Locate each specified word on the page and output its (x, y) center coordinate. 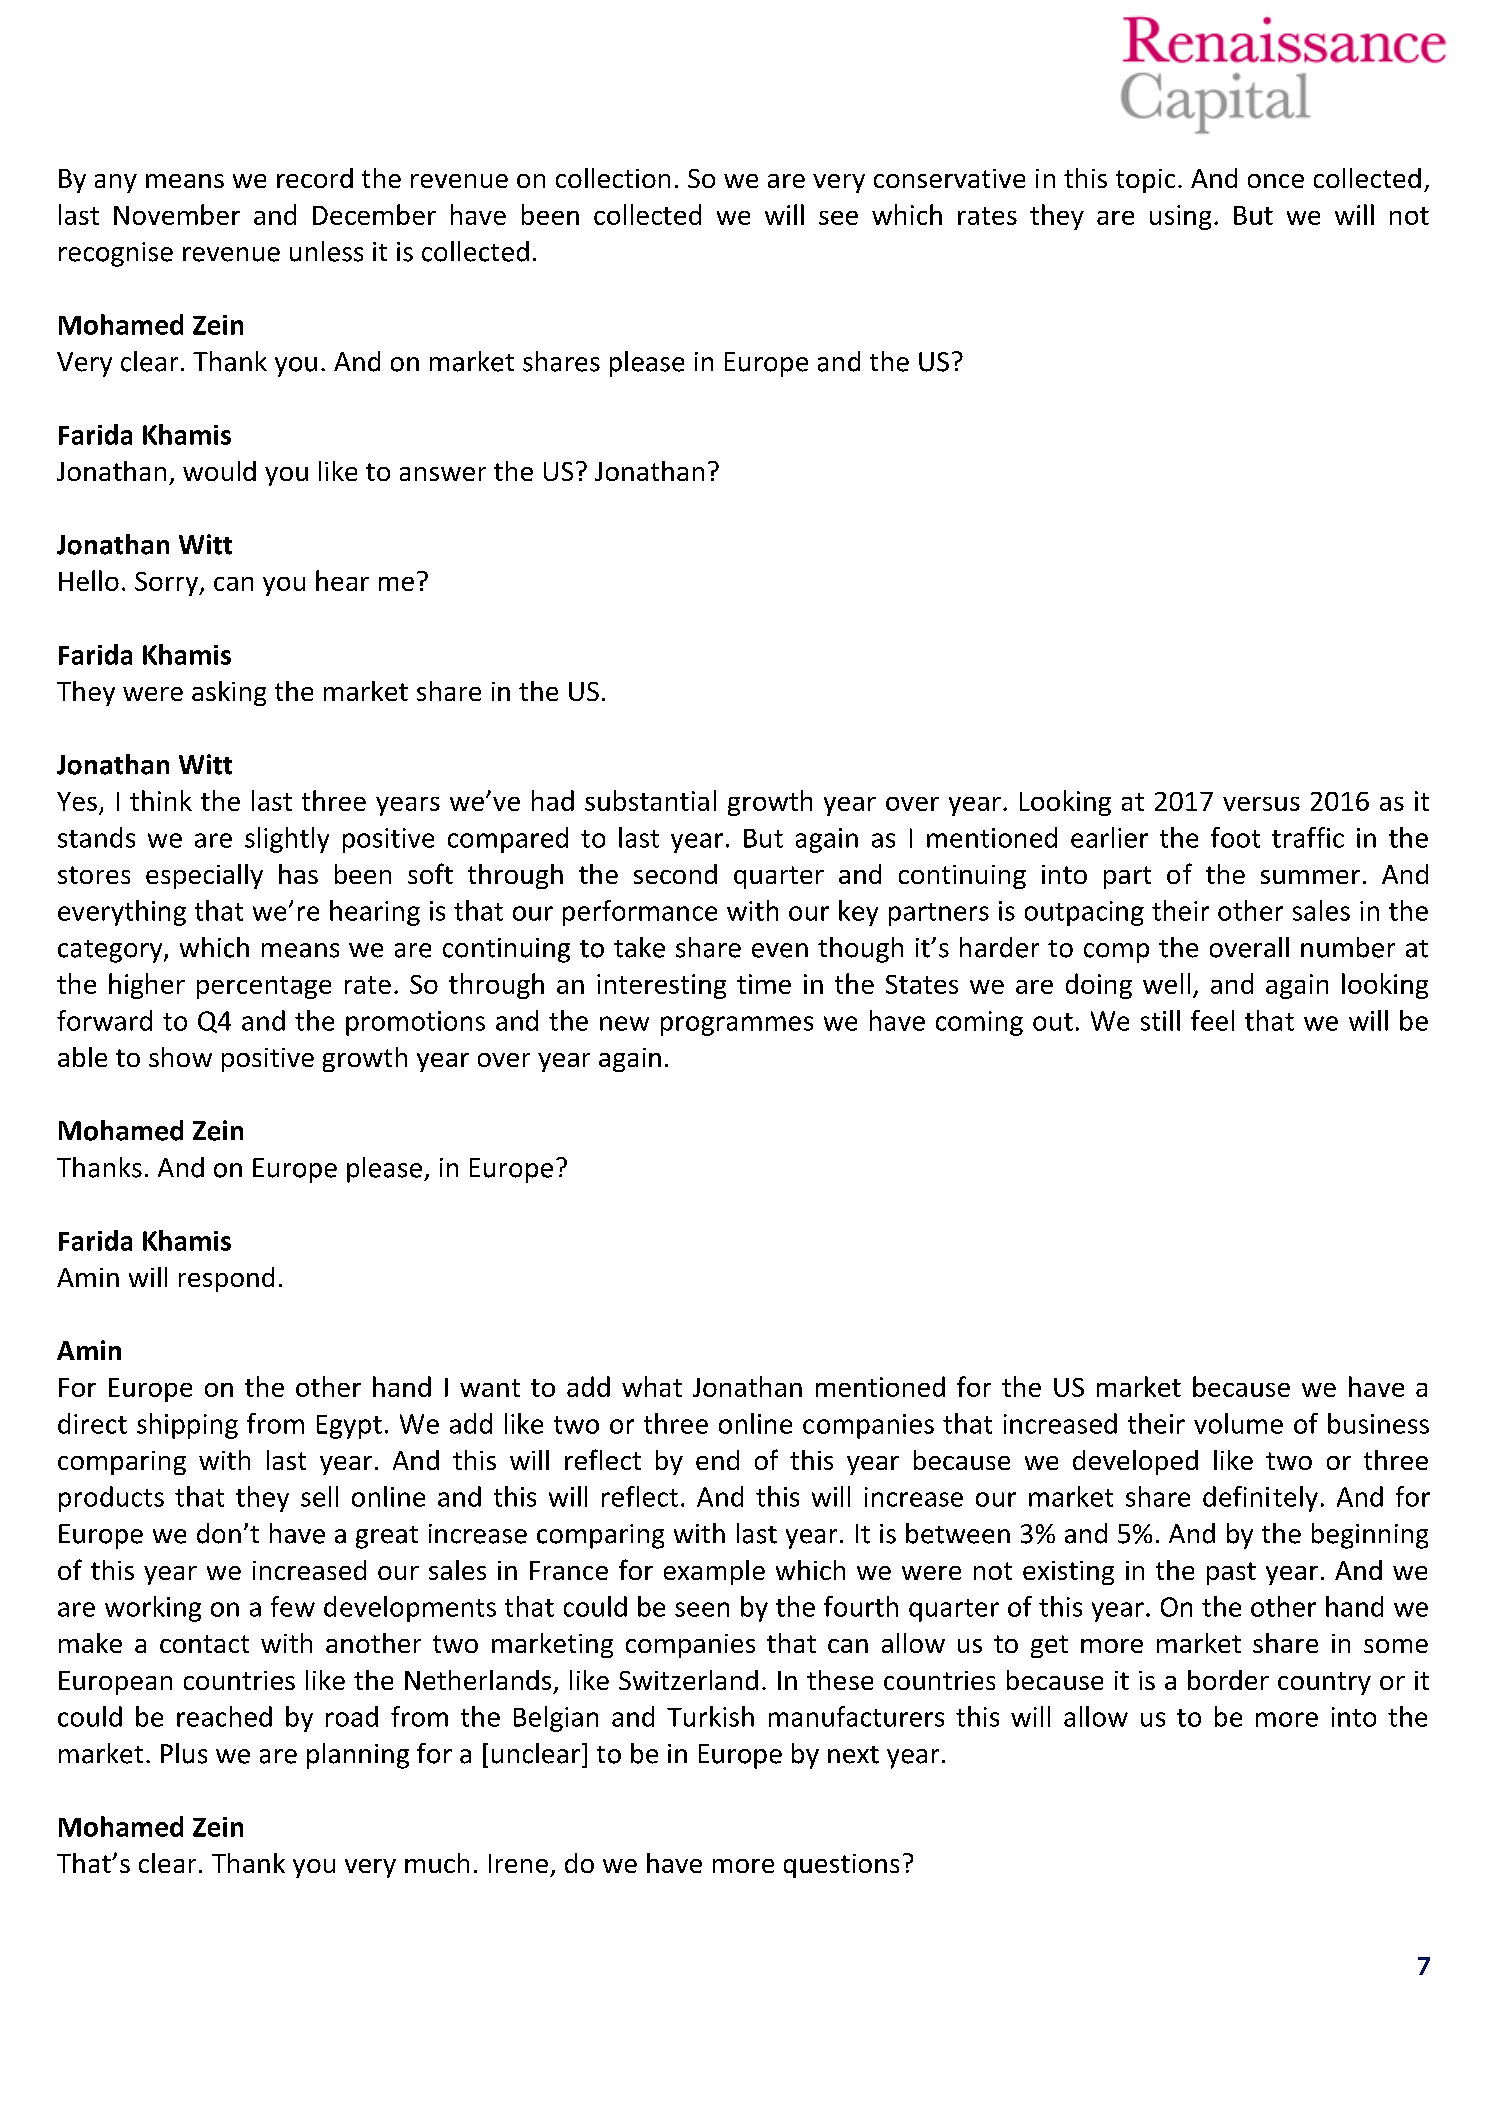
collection (613, 178)
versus (1261, 804)
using (1180, 217)
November (177, 214)
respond (226, 1279)
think (161, 800)
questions (841, 1866)
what (652, 1386)
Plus (184, 1753)
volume (1238, 1423)
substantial (650, 800)
